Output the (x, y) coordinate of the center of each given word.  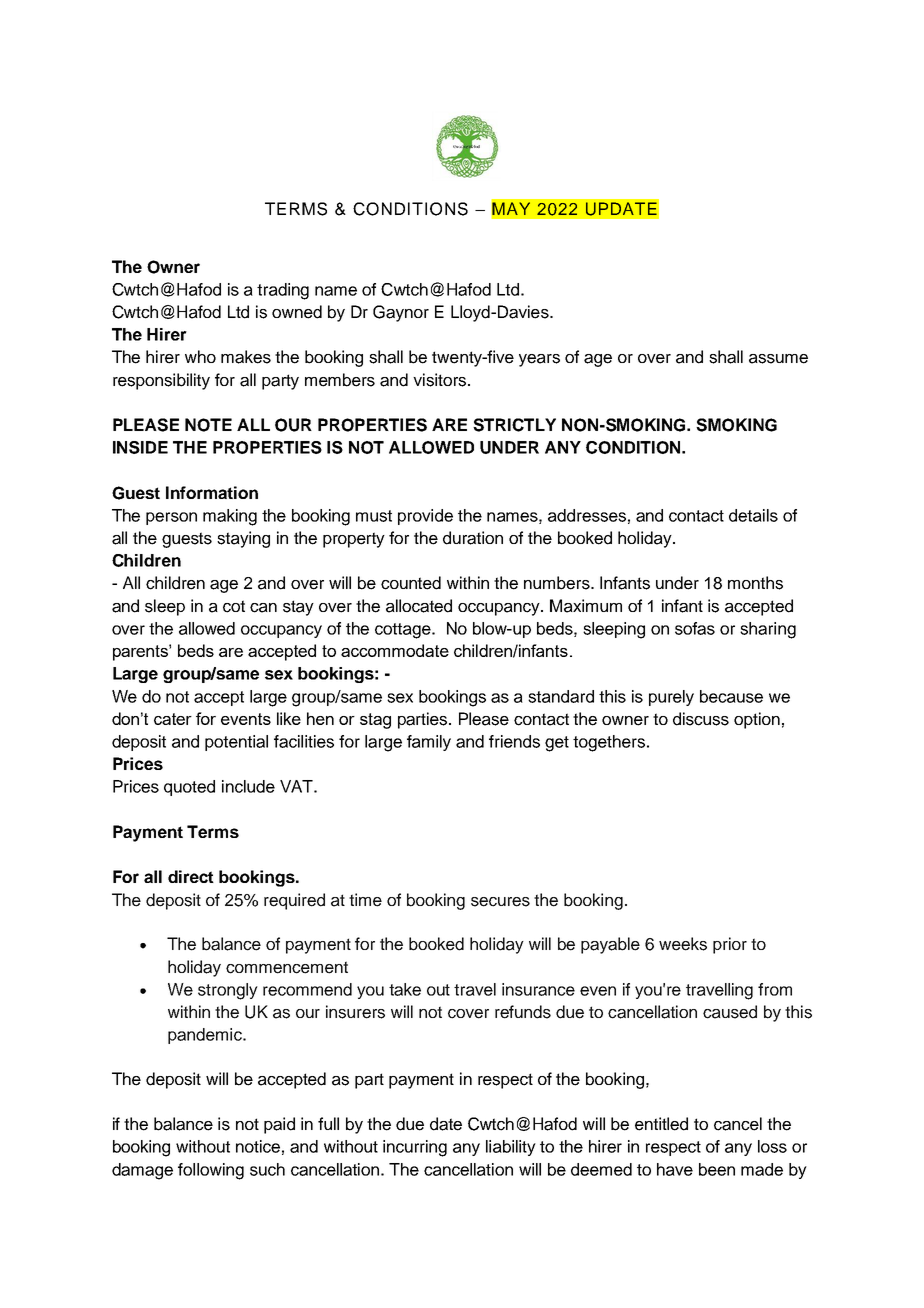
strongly (228, 991)
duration (473, 538)
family (429, 743)
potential (236, 743)
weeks (683, 944)
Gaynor (401, 313)
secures (500, 902)
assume (778, 359)
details (753, 515)
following (211, 1171)
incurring (415, 1148)
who (200, 356)
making (230, 517)
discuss (701, 719)
